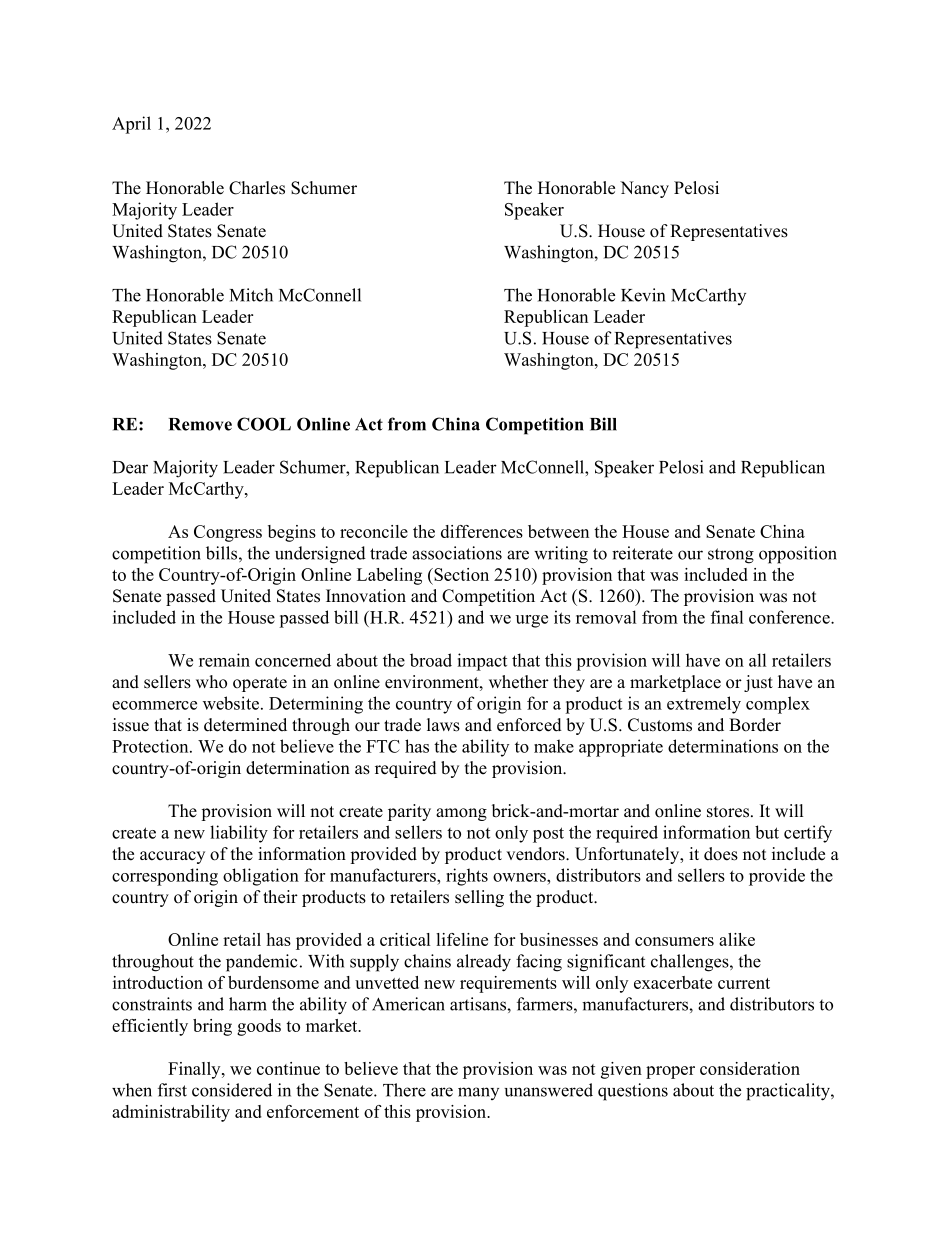  What do you see at coordinates (731, 556) in the document?
I see `strong` at bounding box center [731, 556].
